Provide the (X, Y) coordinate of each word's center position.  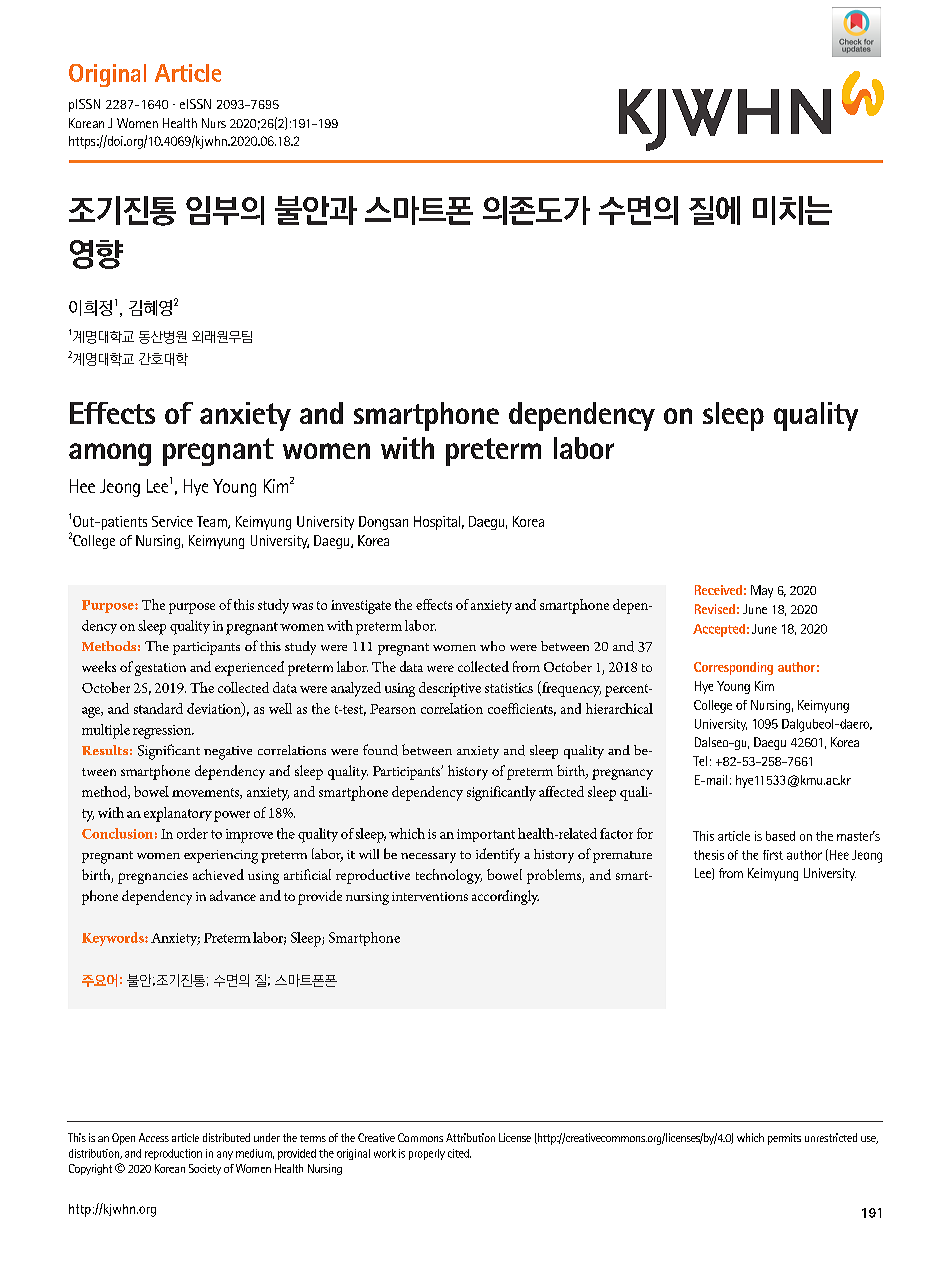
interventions (430, 896)
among (110, 454)
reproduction (173, 1154)
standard (158, 708)
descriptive (450, 689)
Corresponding (733, 668)
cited (459, 1153)
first (773, 855)
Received (718, 590)
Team (213, 522)
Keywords (114, 939)
